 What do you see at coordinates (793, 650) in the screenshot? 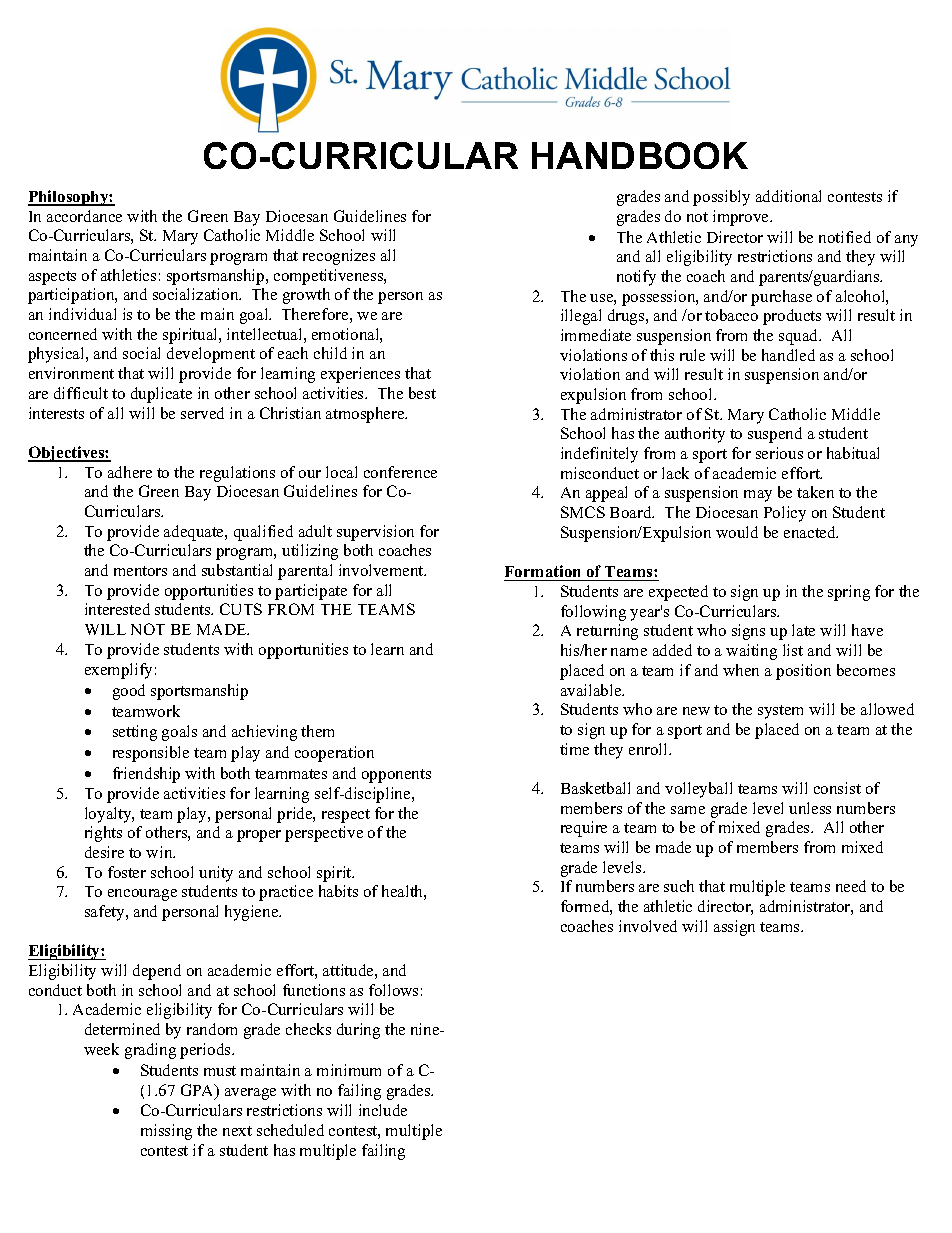
I see `list` at bounding box center [793, 650].
